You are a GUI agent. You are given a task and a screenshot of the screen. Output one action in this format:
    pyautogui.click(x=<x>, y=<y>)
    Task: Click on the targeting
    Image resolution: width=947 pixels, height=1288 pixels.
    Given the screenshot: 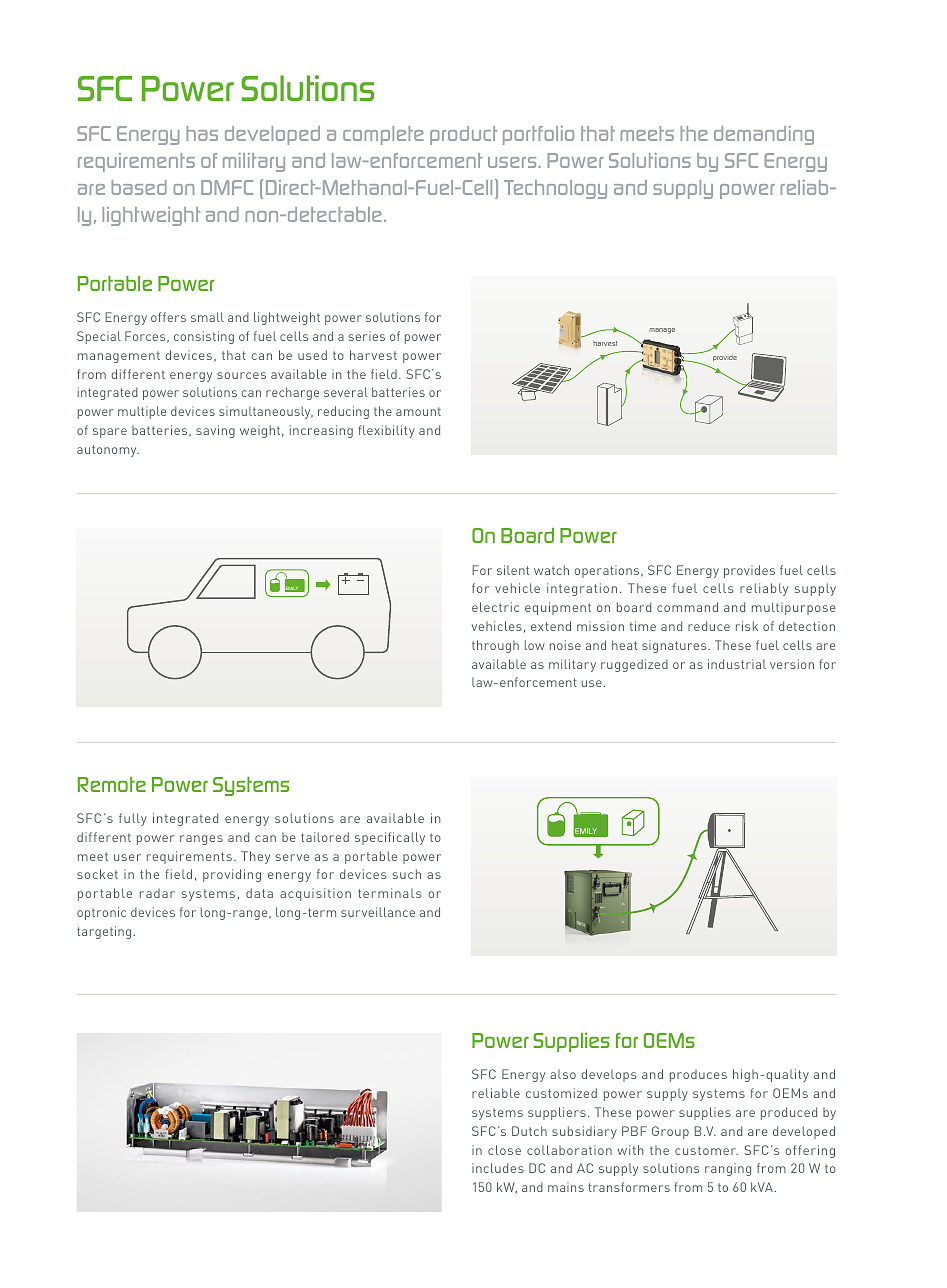 What is the action you would take?
    pyautogui.click(x=104, y=932)
